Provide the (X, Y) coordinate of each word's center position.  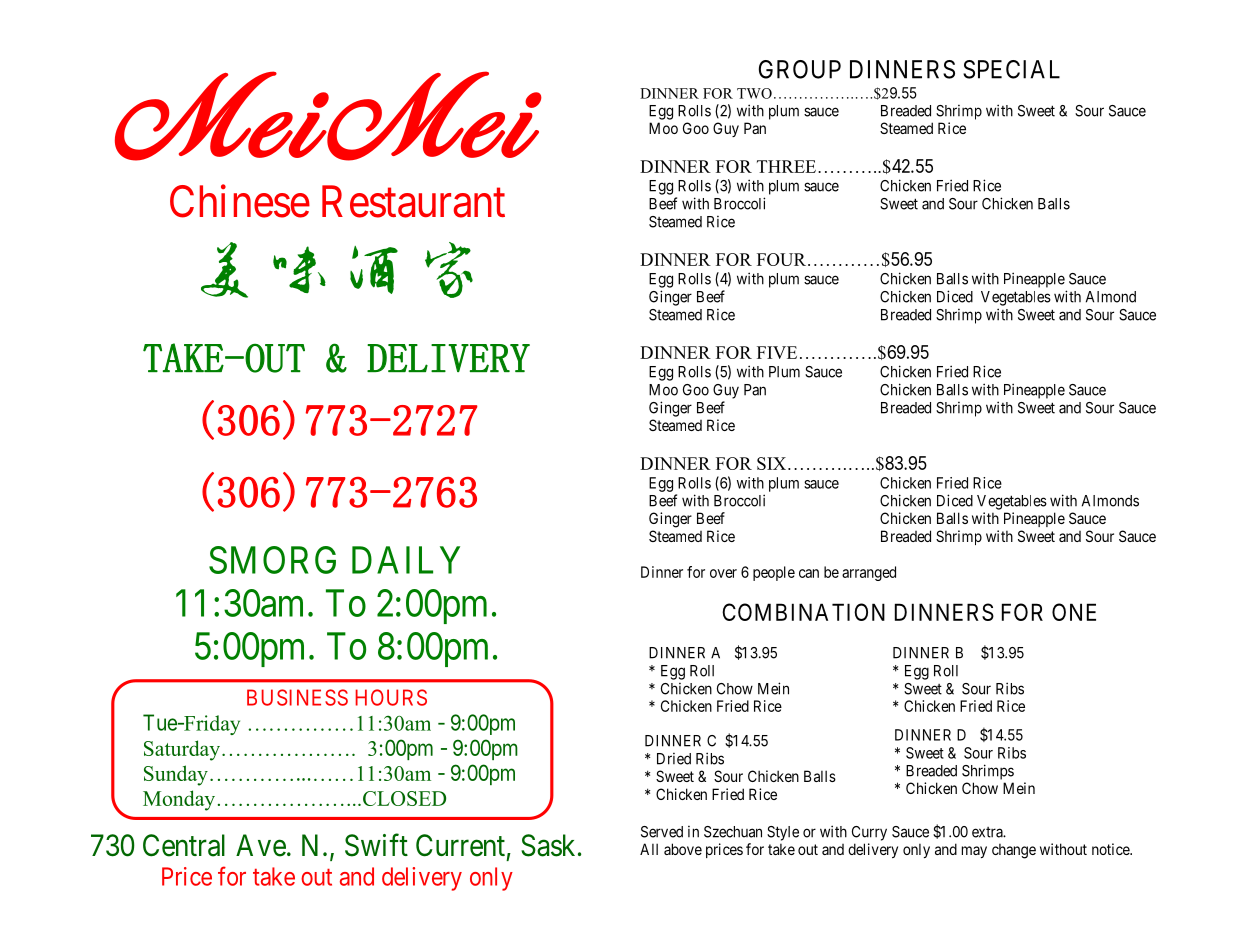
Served (662, 832)
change (1014, 851)
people (774, 573)
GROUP (800, 69)
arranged (869, 573)
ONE (1074, 612)
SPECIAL (1011, 69)
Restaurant (413, 202)
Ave (261, 845)
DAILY (406, 560)
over (723, 573)
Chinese (240, 201)
